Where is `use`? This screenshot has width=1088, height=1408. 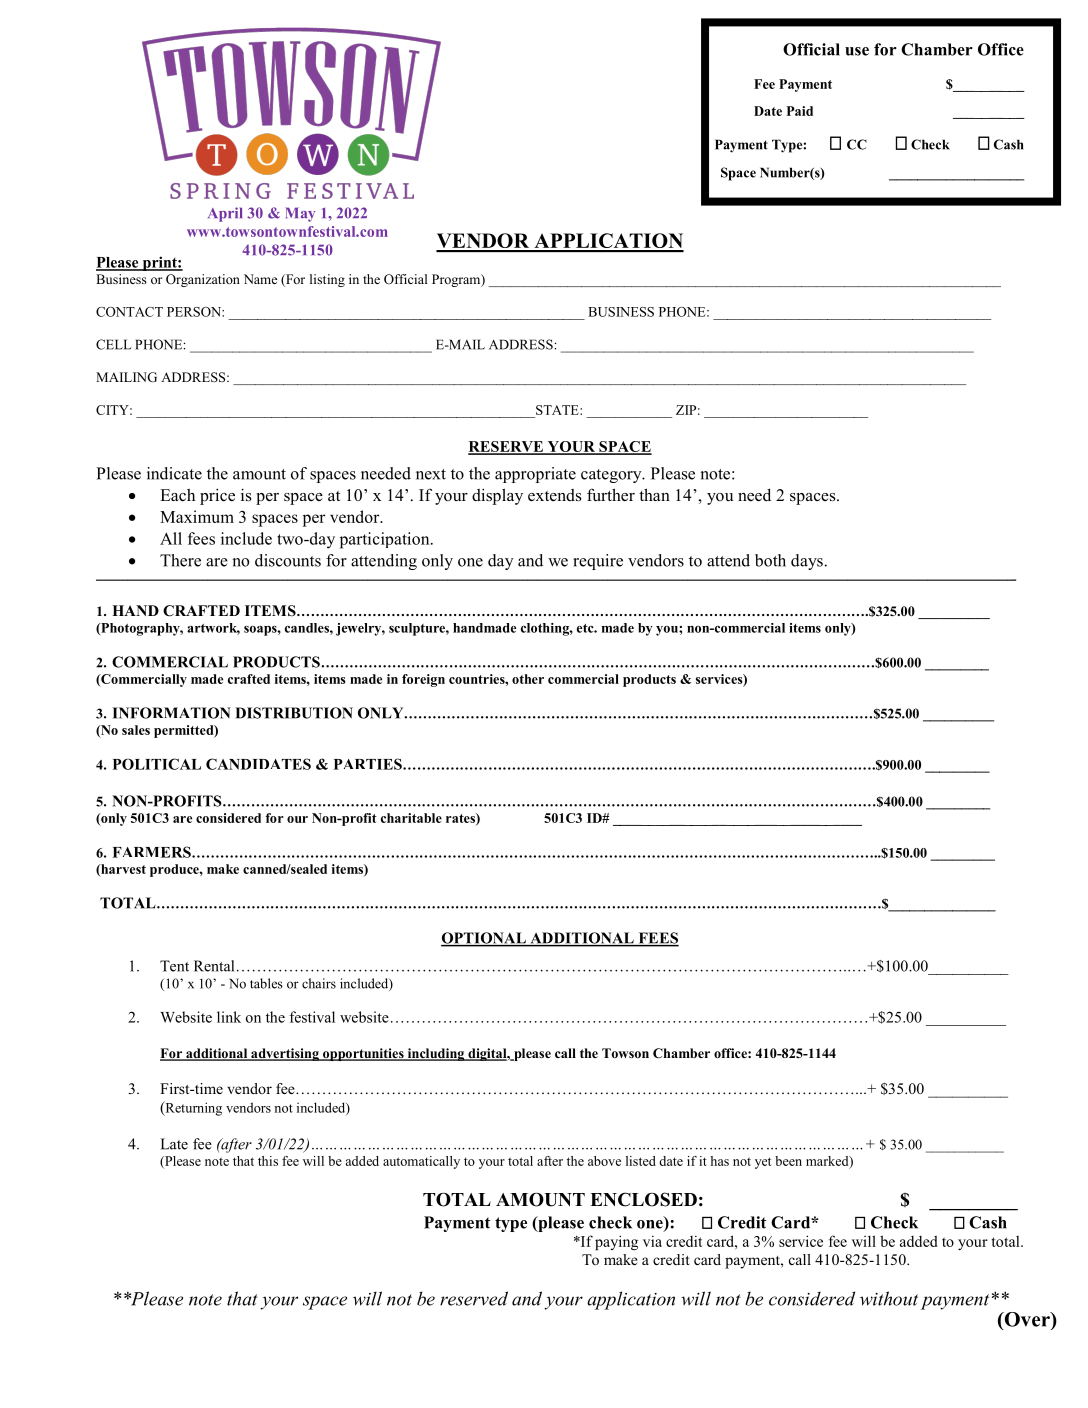
use is located at coordinates (857, 51).
